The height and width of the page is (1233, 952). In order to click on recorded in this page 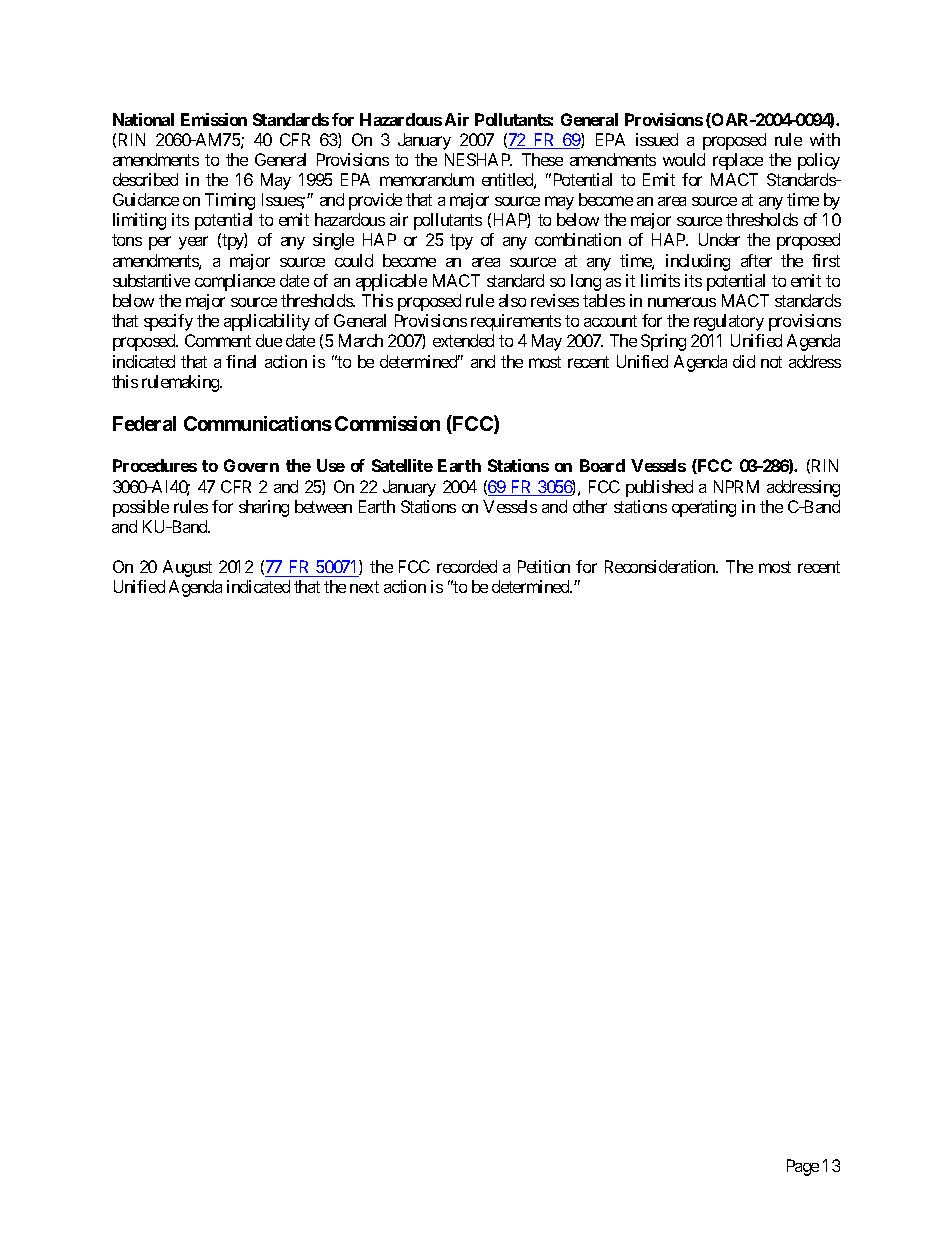, I will do `click(467, 566)`.
